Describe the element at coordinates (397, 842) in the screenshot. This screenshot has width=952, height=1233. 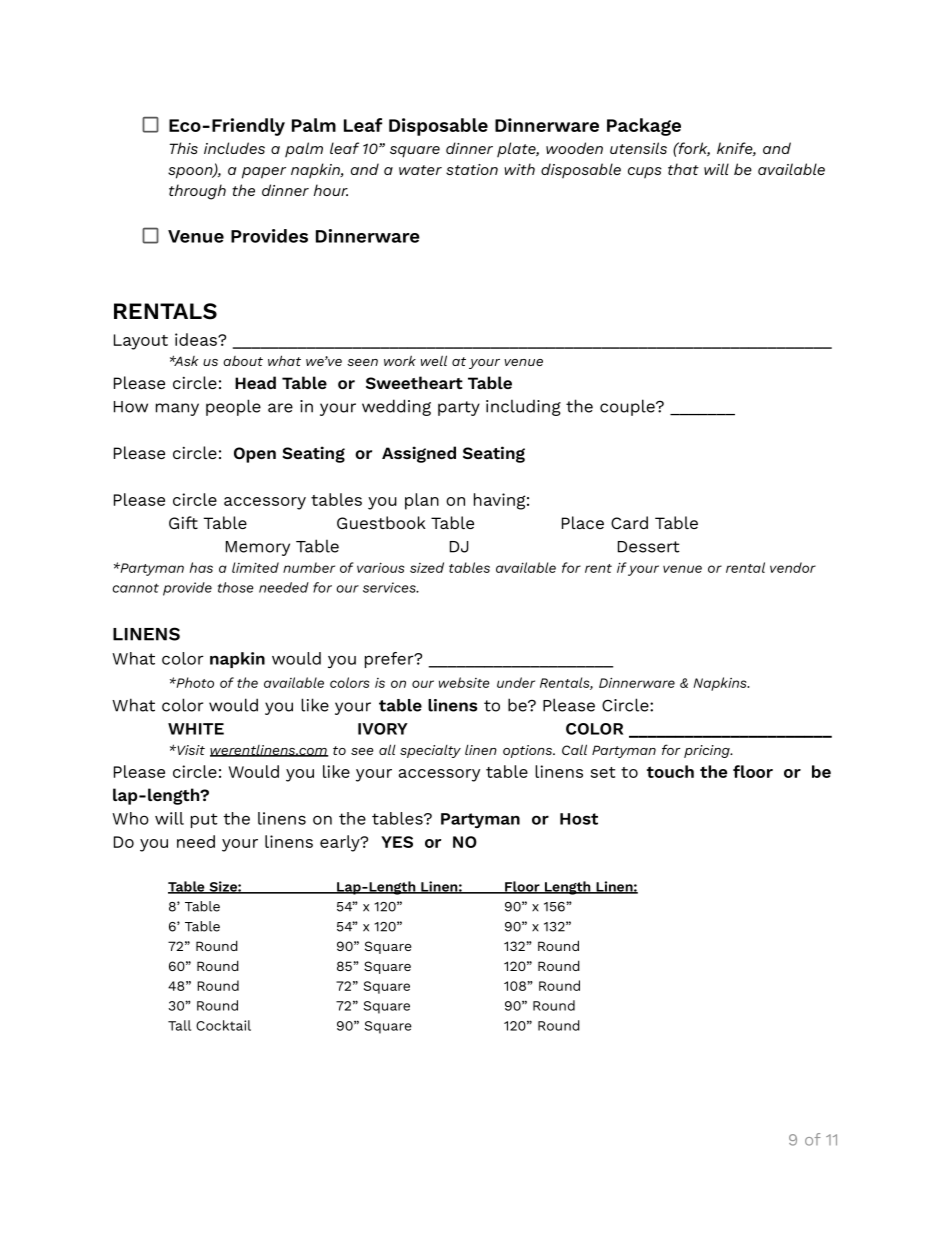
I see `YES` at that location.
